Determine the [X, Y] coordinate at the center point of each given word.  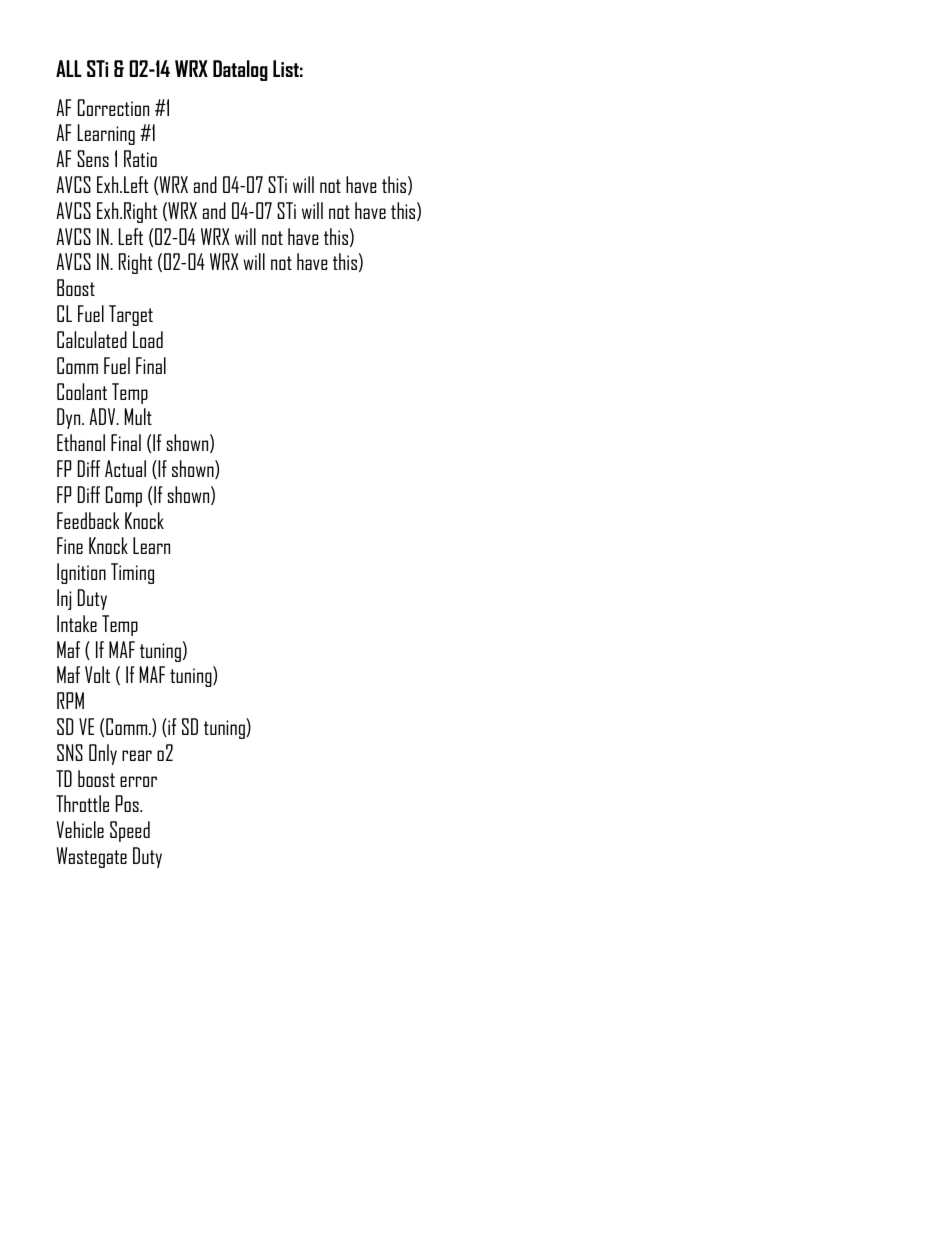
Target [131, 315]
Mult [138, 416]
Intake [77, 623]
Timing [132, 573]
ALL [69, 68]
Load [148, 339]
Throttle [82, 803]
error [138, 781]
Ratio [140, 158]
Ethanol [81, 442]
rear [137, 755]
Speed [130, 831]
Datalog [240, 70]
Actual [125, 468]
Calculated [92, 339]
